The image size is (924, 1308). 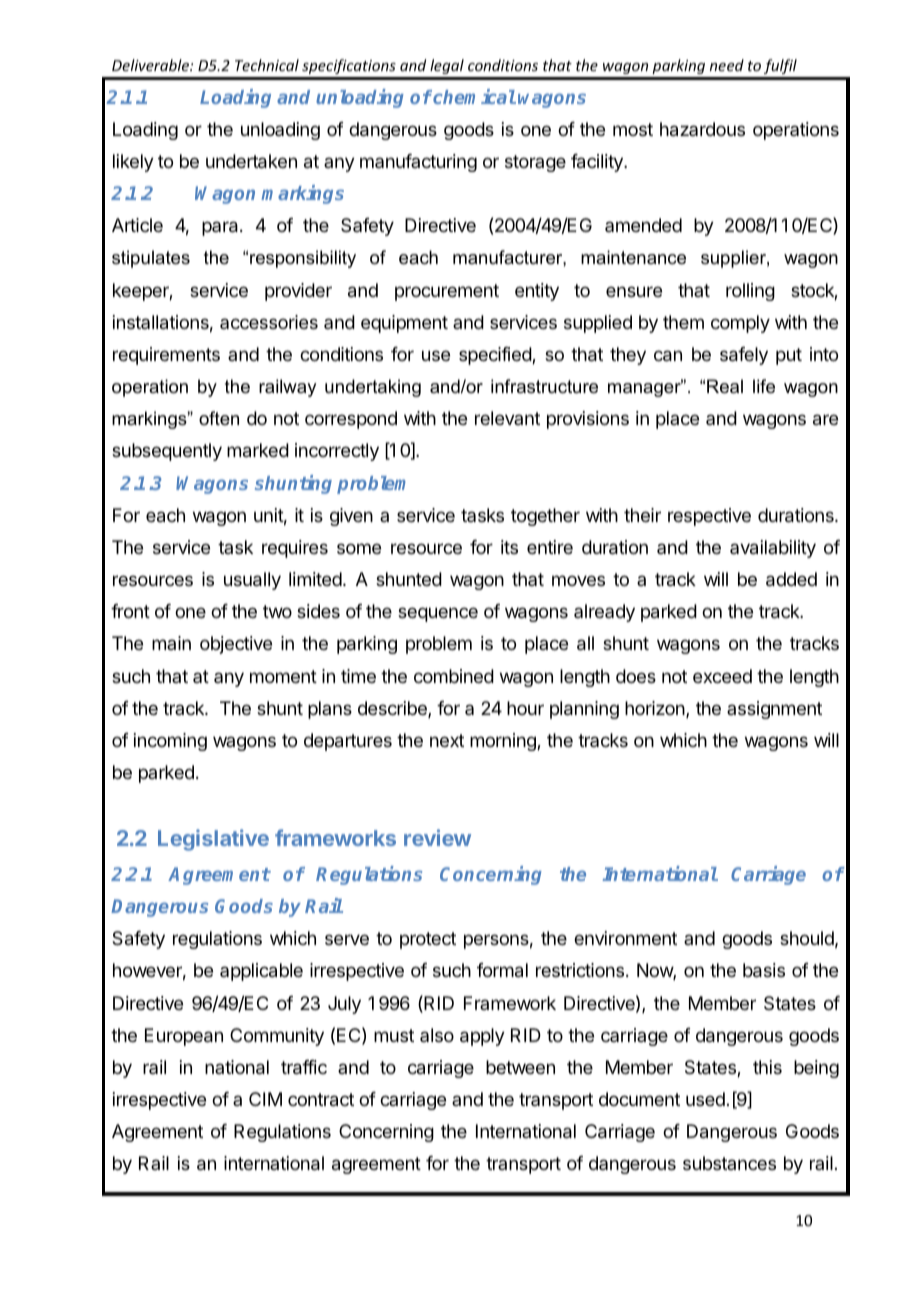 What do you see at coordinates (507, 418) in the screenshot?
I see `relevant` at bounding box center [507, 418].
